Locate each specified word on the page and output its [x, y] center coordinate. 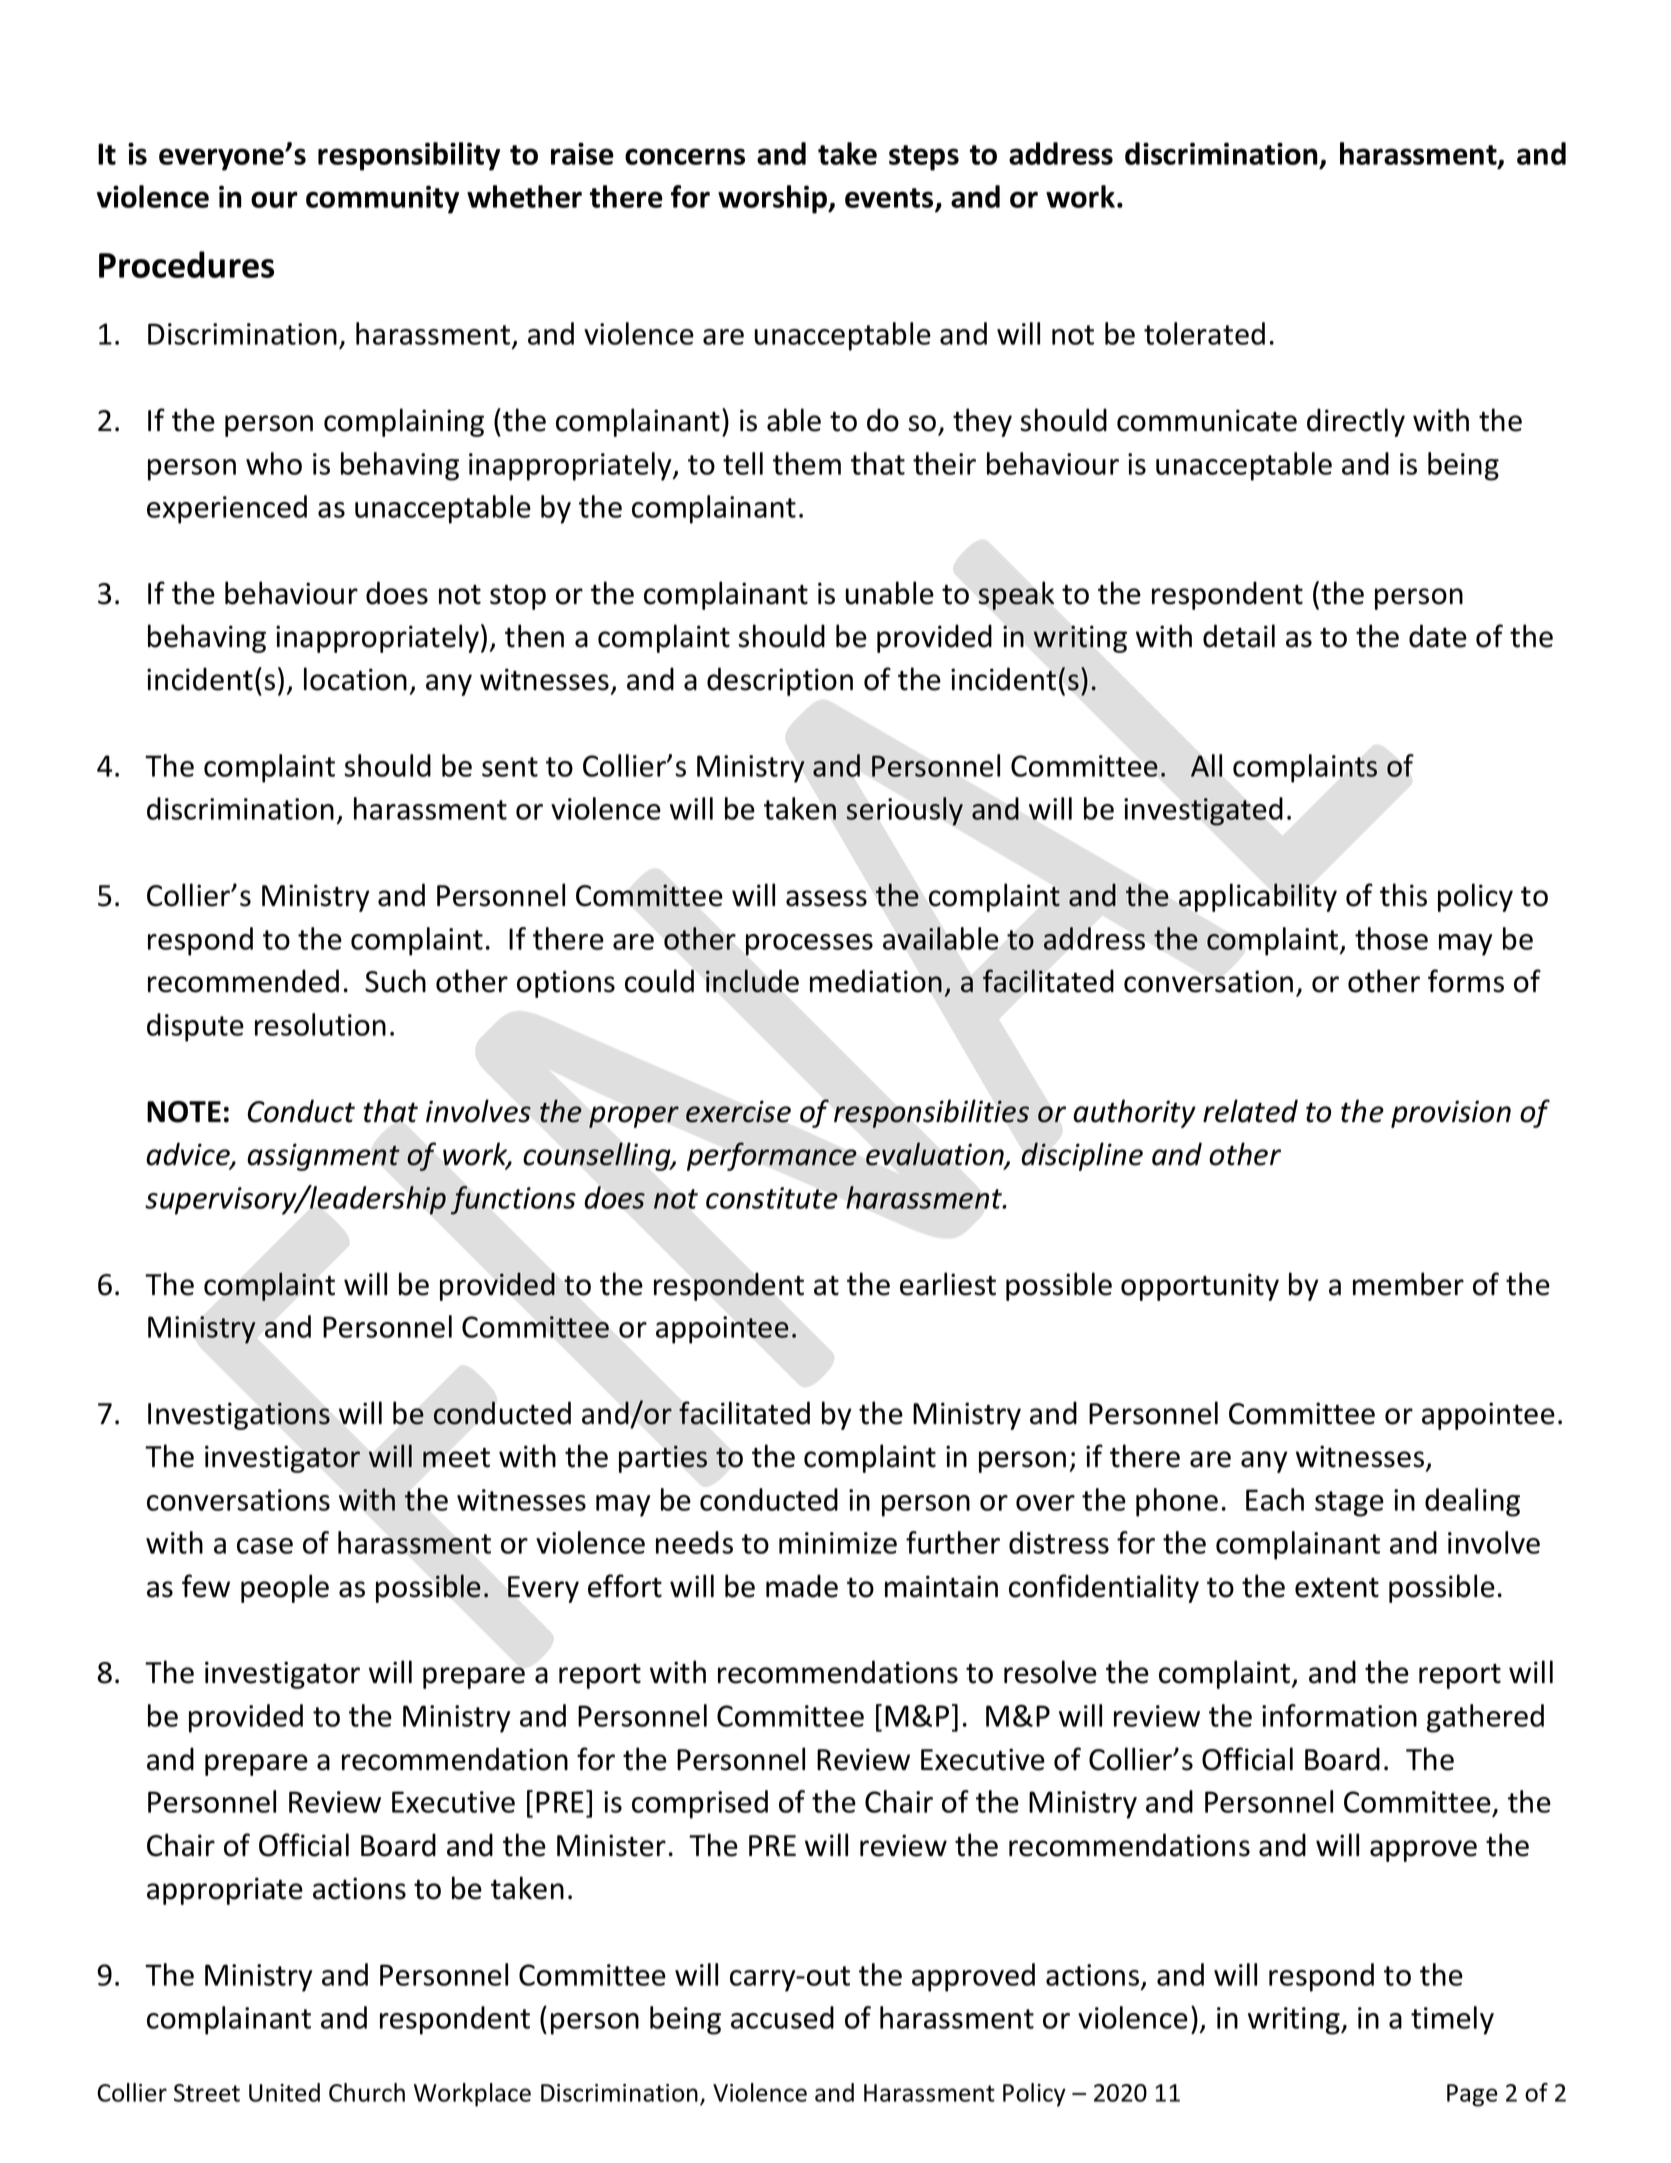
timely [1452, 2020]
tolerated [1204, 333]
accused [782, 2017]
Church [367, 2092]
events [890, 199]
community [382, 199]
